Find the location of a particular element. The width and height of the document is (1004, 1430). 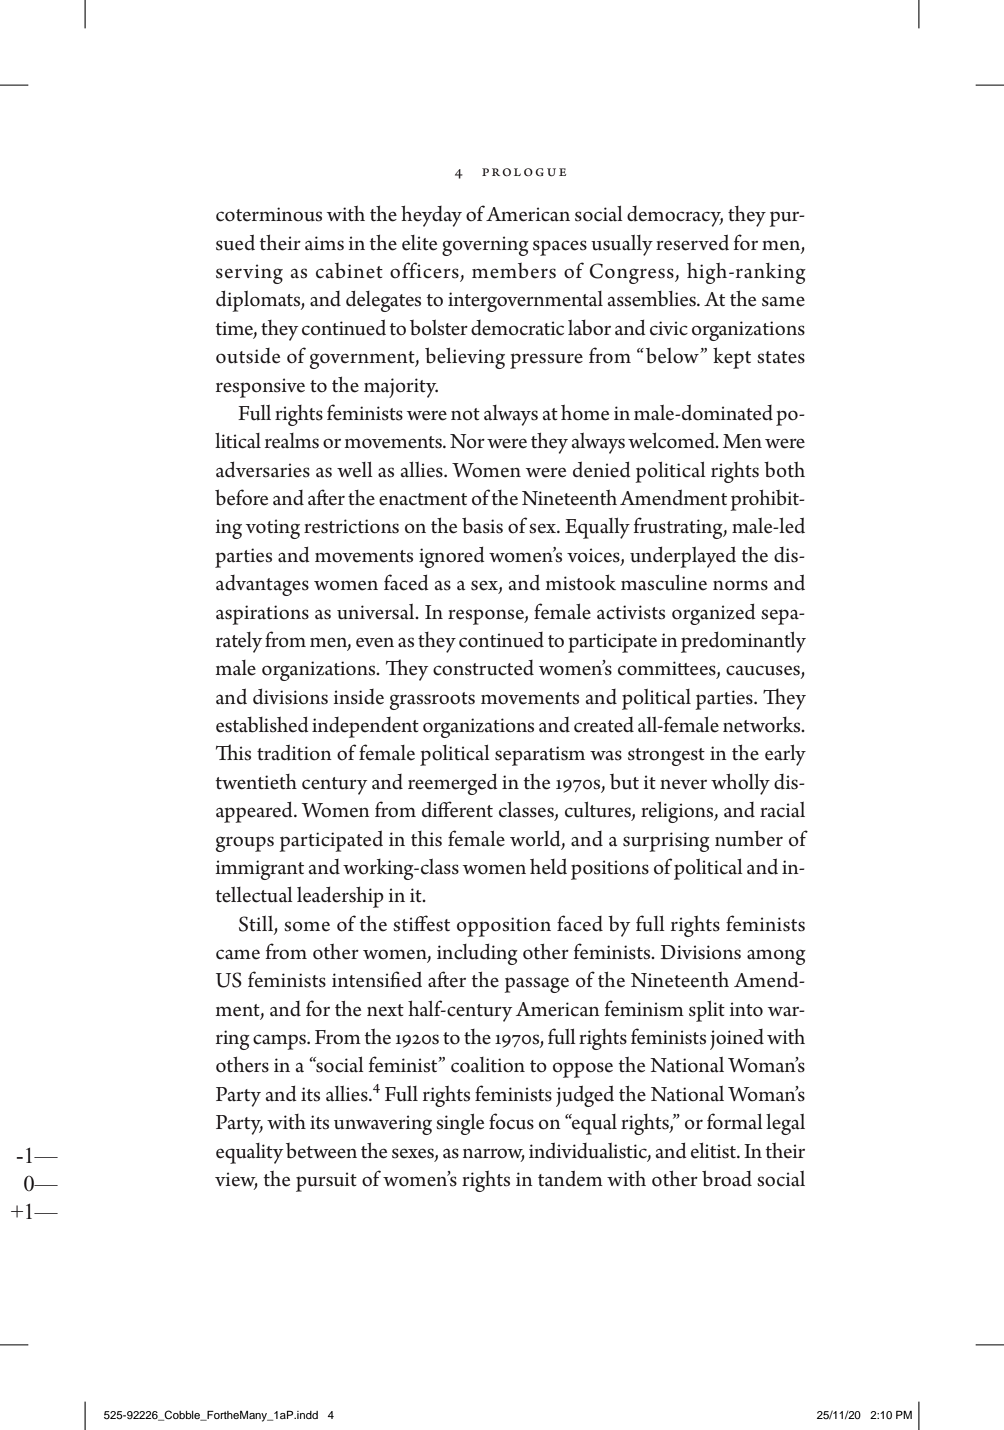

governing is located at coordinates (485, 246).
